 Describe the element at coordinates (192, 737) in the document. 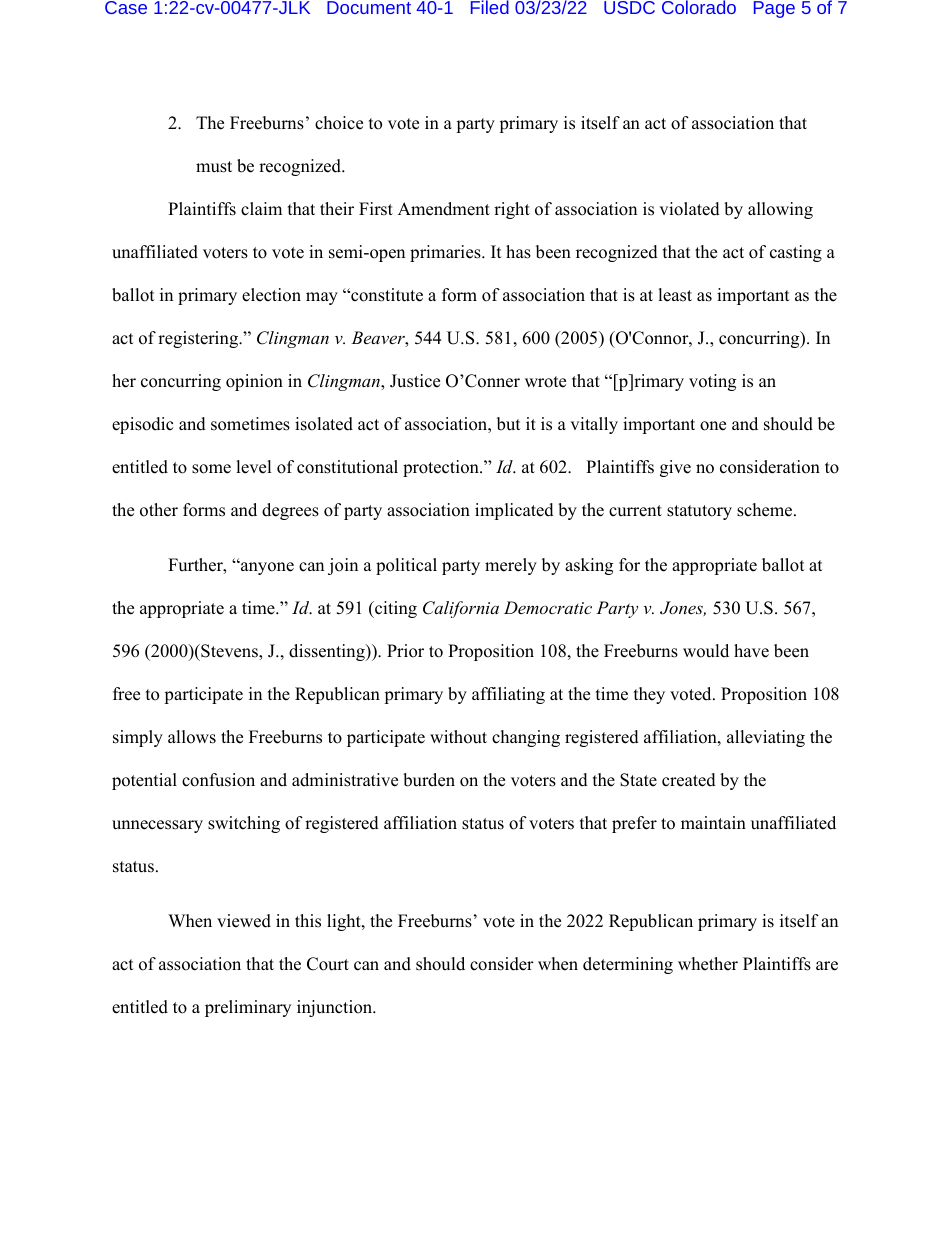

I see `allows` at that location.
